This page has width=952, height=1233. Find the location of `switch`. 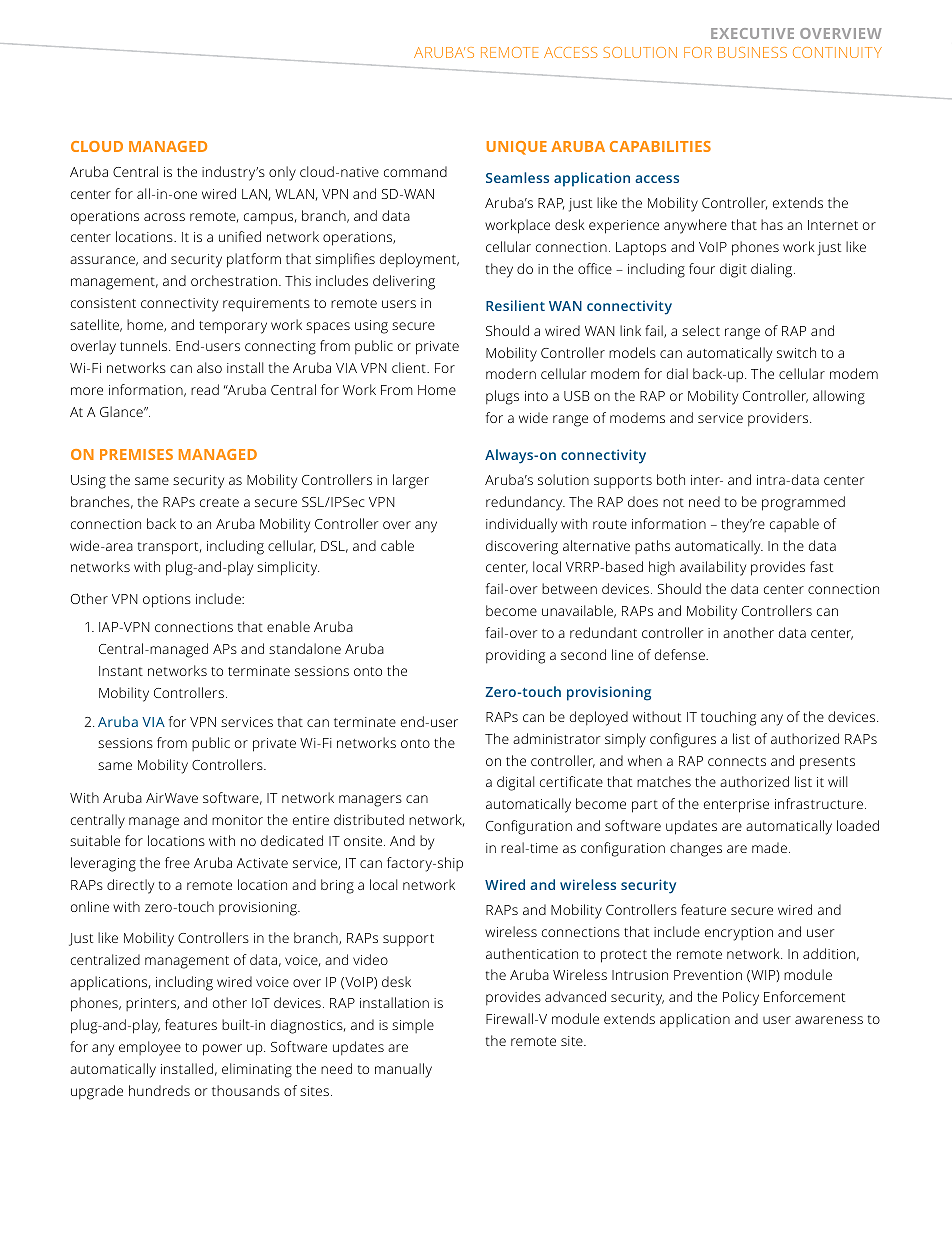

switch is located at coordinates (796, 352).
